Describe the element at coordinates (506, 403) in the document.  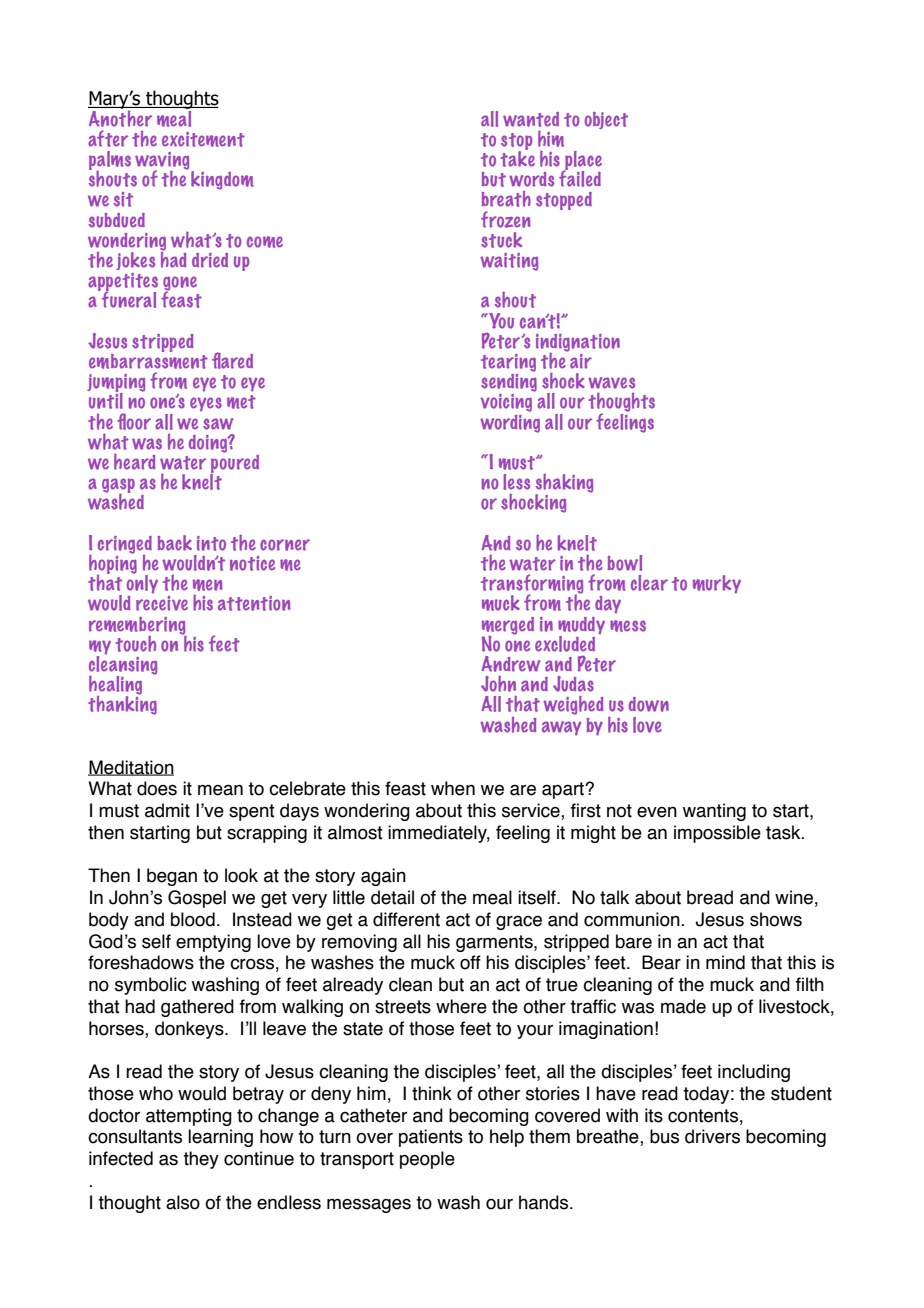
I see `voicing` at that location.
